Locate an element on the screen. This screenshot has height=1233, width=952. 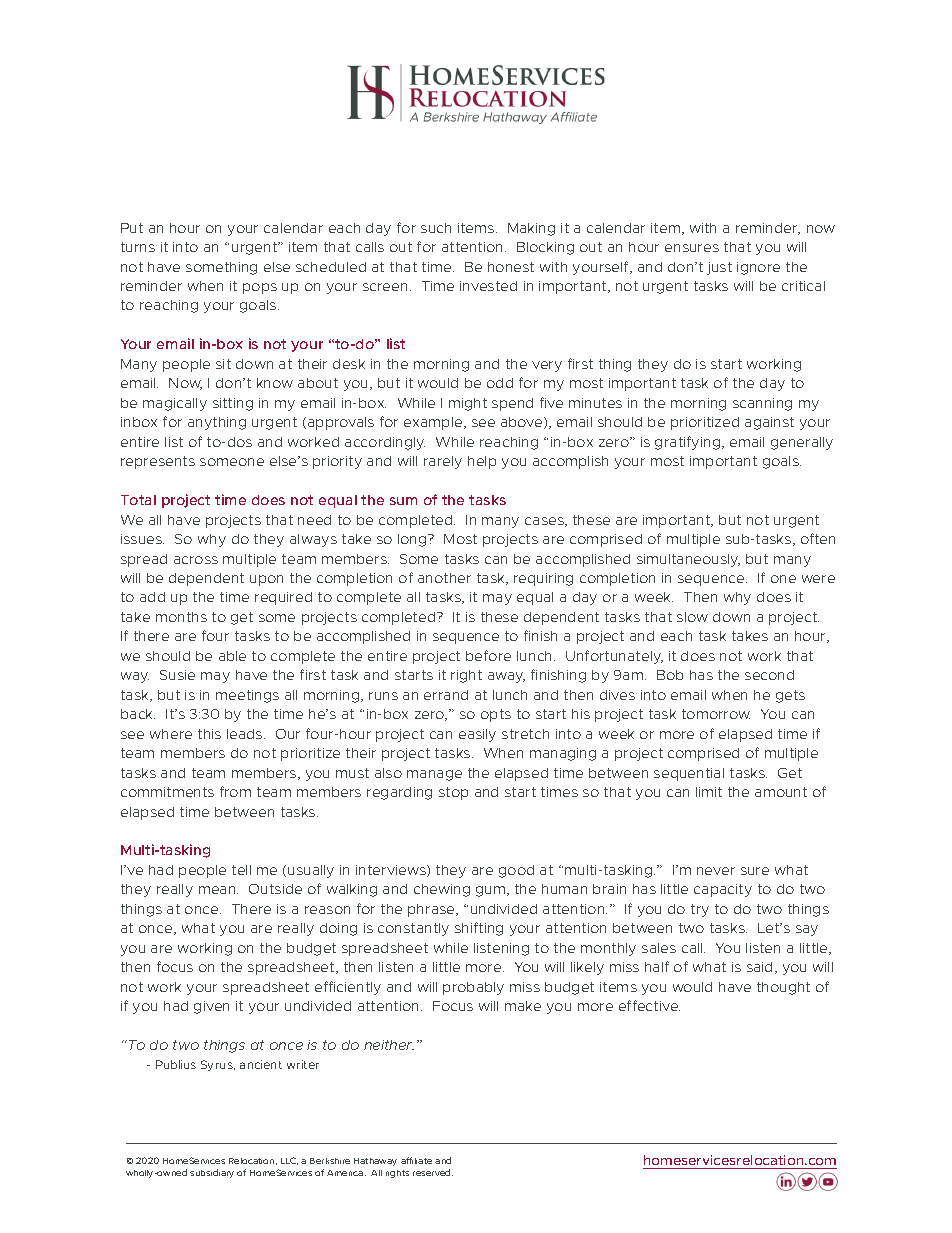
subsidiary is located at coordinates (212, 1173).
